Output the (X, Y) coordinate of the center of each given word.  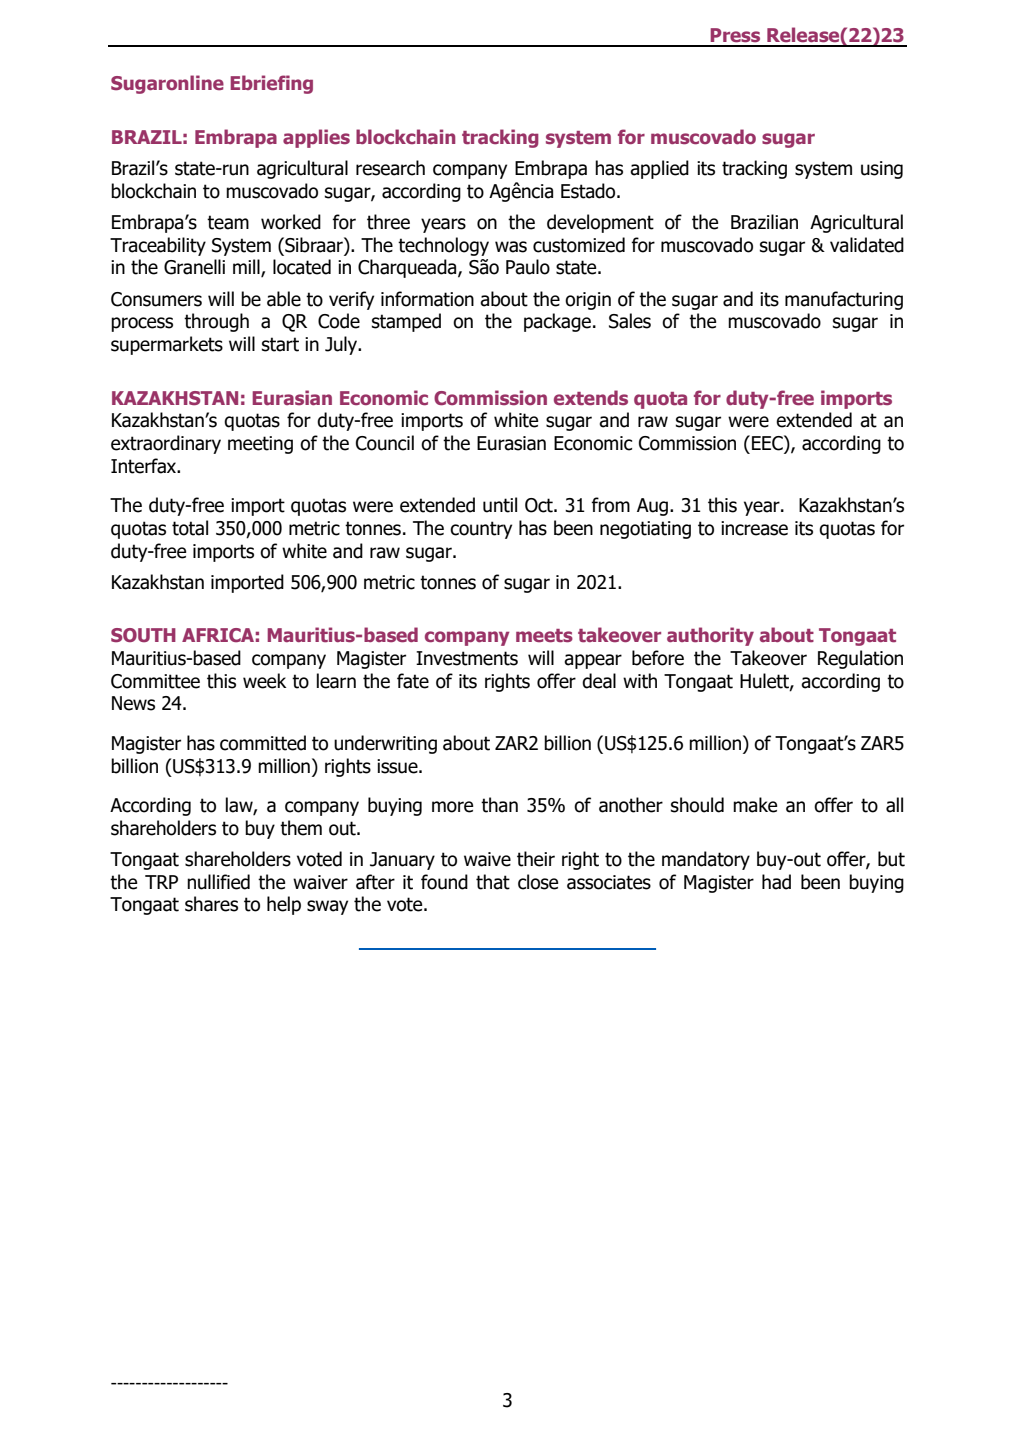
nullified (218, 882)
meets (544, 636)
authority (710, 636)
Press (735, 35)
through (216, 322)
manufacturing (844, 300)
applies (316, 138)
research (390, 168)
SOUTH (143, 635)
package (557, 322)
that (493, 882)
